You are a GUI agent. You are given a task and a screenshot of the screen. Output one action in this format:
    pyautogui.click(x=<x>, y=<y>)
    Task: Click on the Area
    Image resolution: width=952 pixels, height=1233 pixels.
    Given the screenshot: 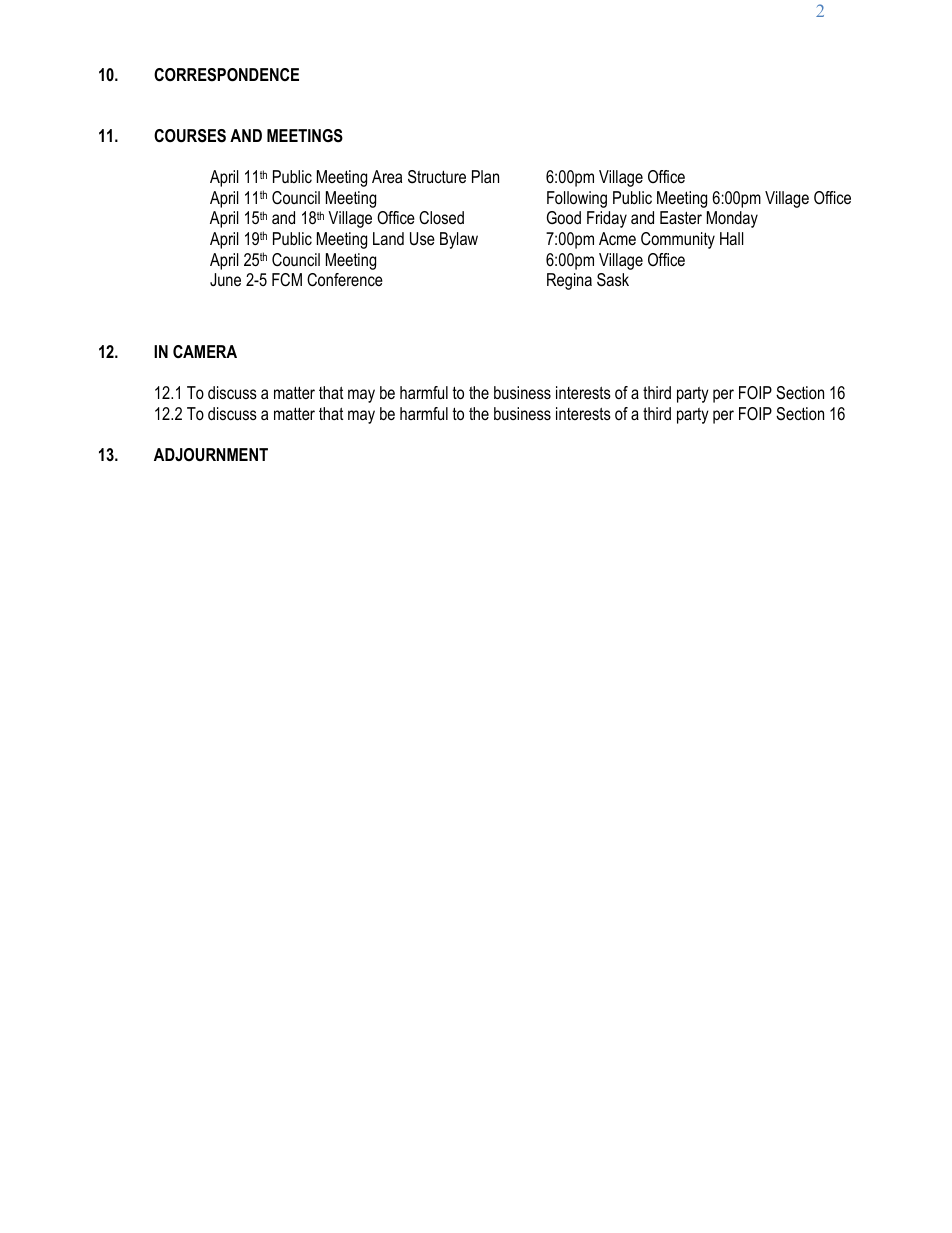 What is the action you would take?
    pyautogui.click(x=387, y=176)
